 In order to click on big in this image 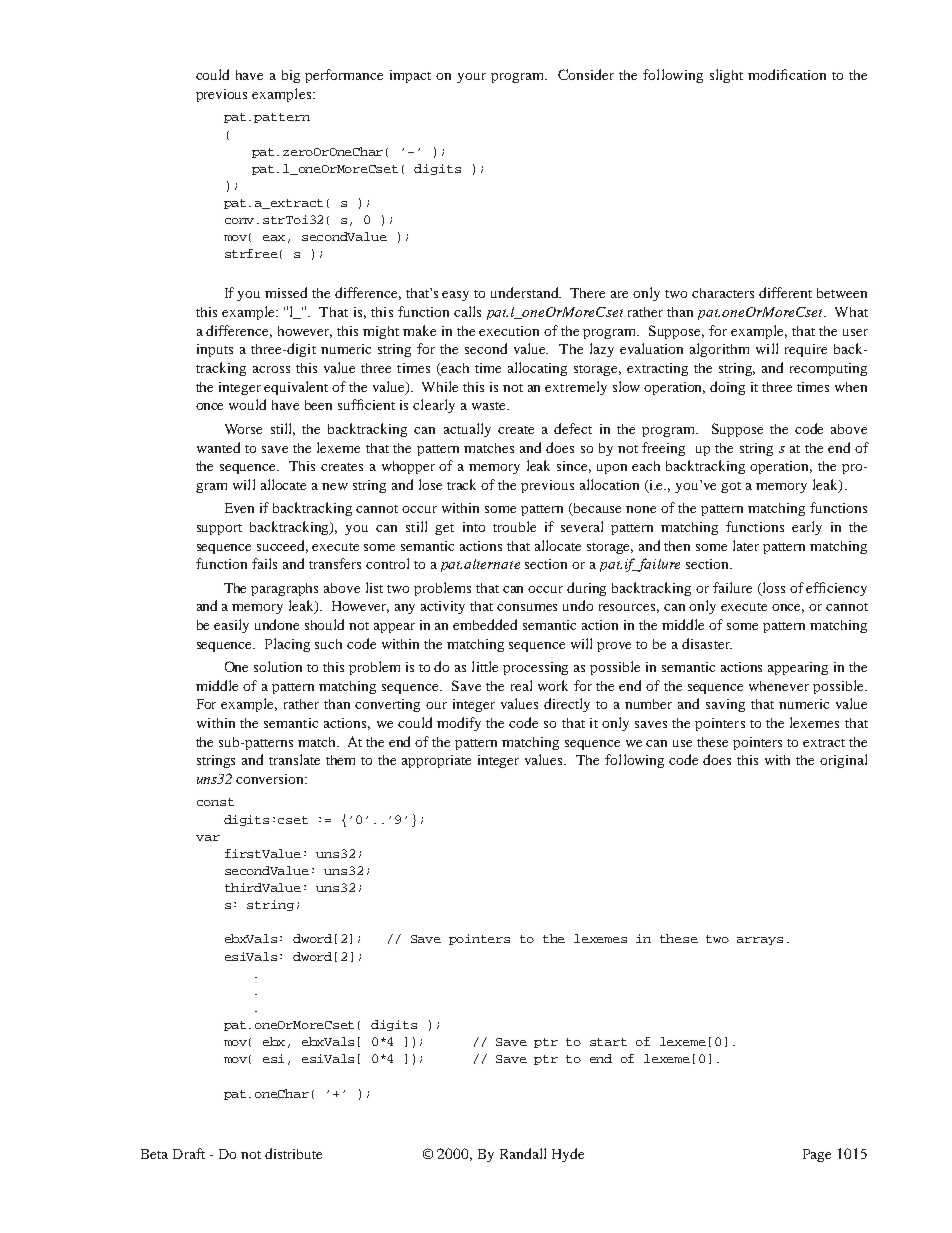, I will do `click(291, 76)`.
